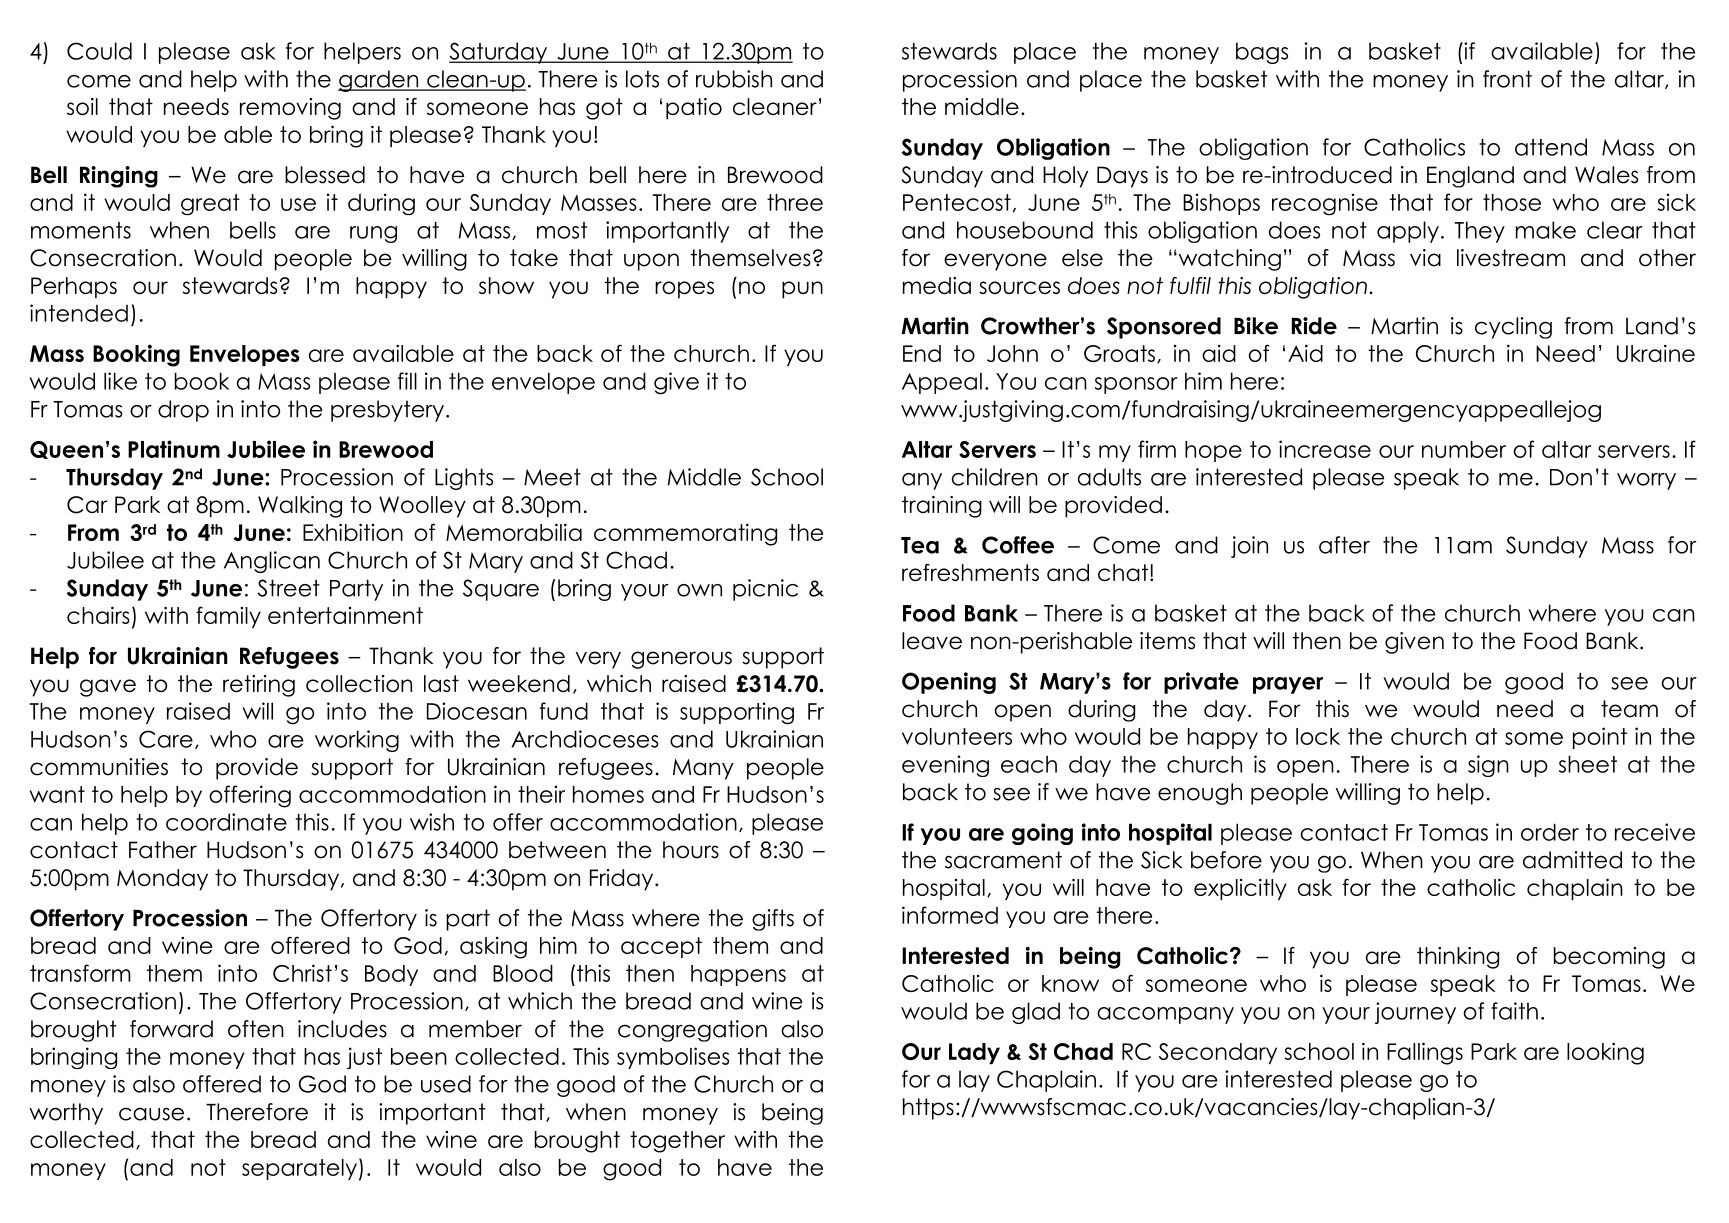 This screenshot has width=1729, height=1223. Describe the element at coordinates (734, 79) in the screenshot. I see `rubbish` at that location.
